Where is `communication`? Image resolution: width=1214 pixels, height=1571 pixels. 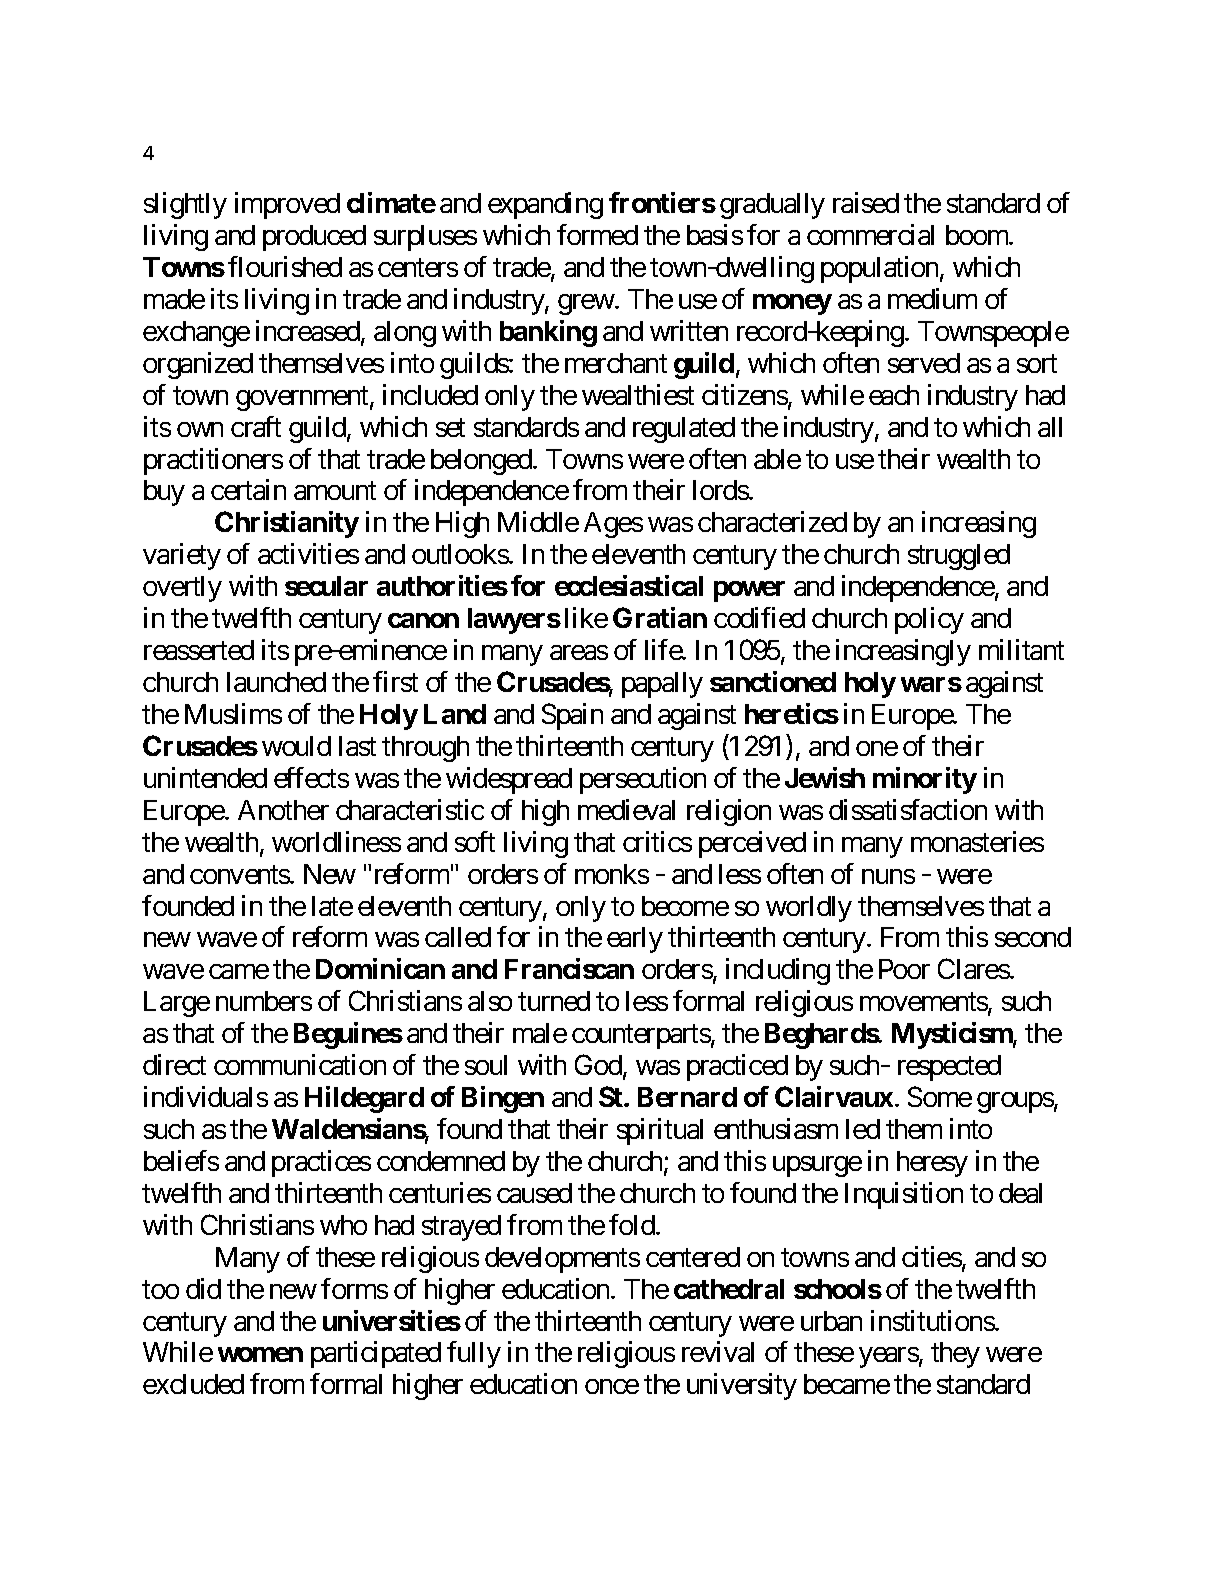
communication is located at coordinates (300, 1064).
